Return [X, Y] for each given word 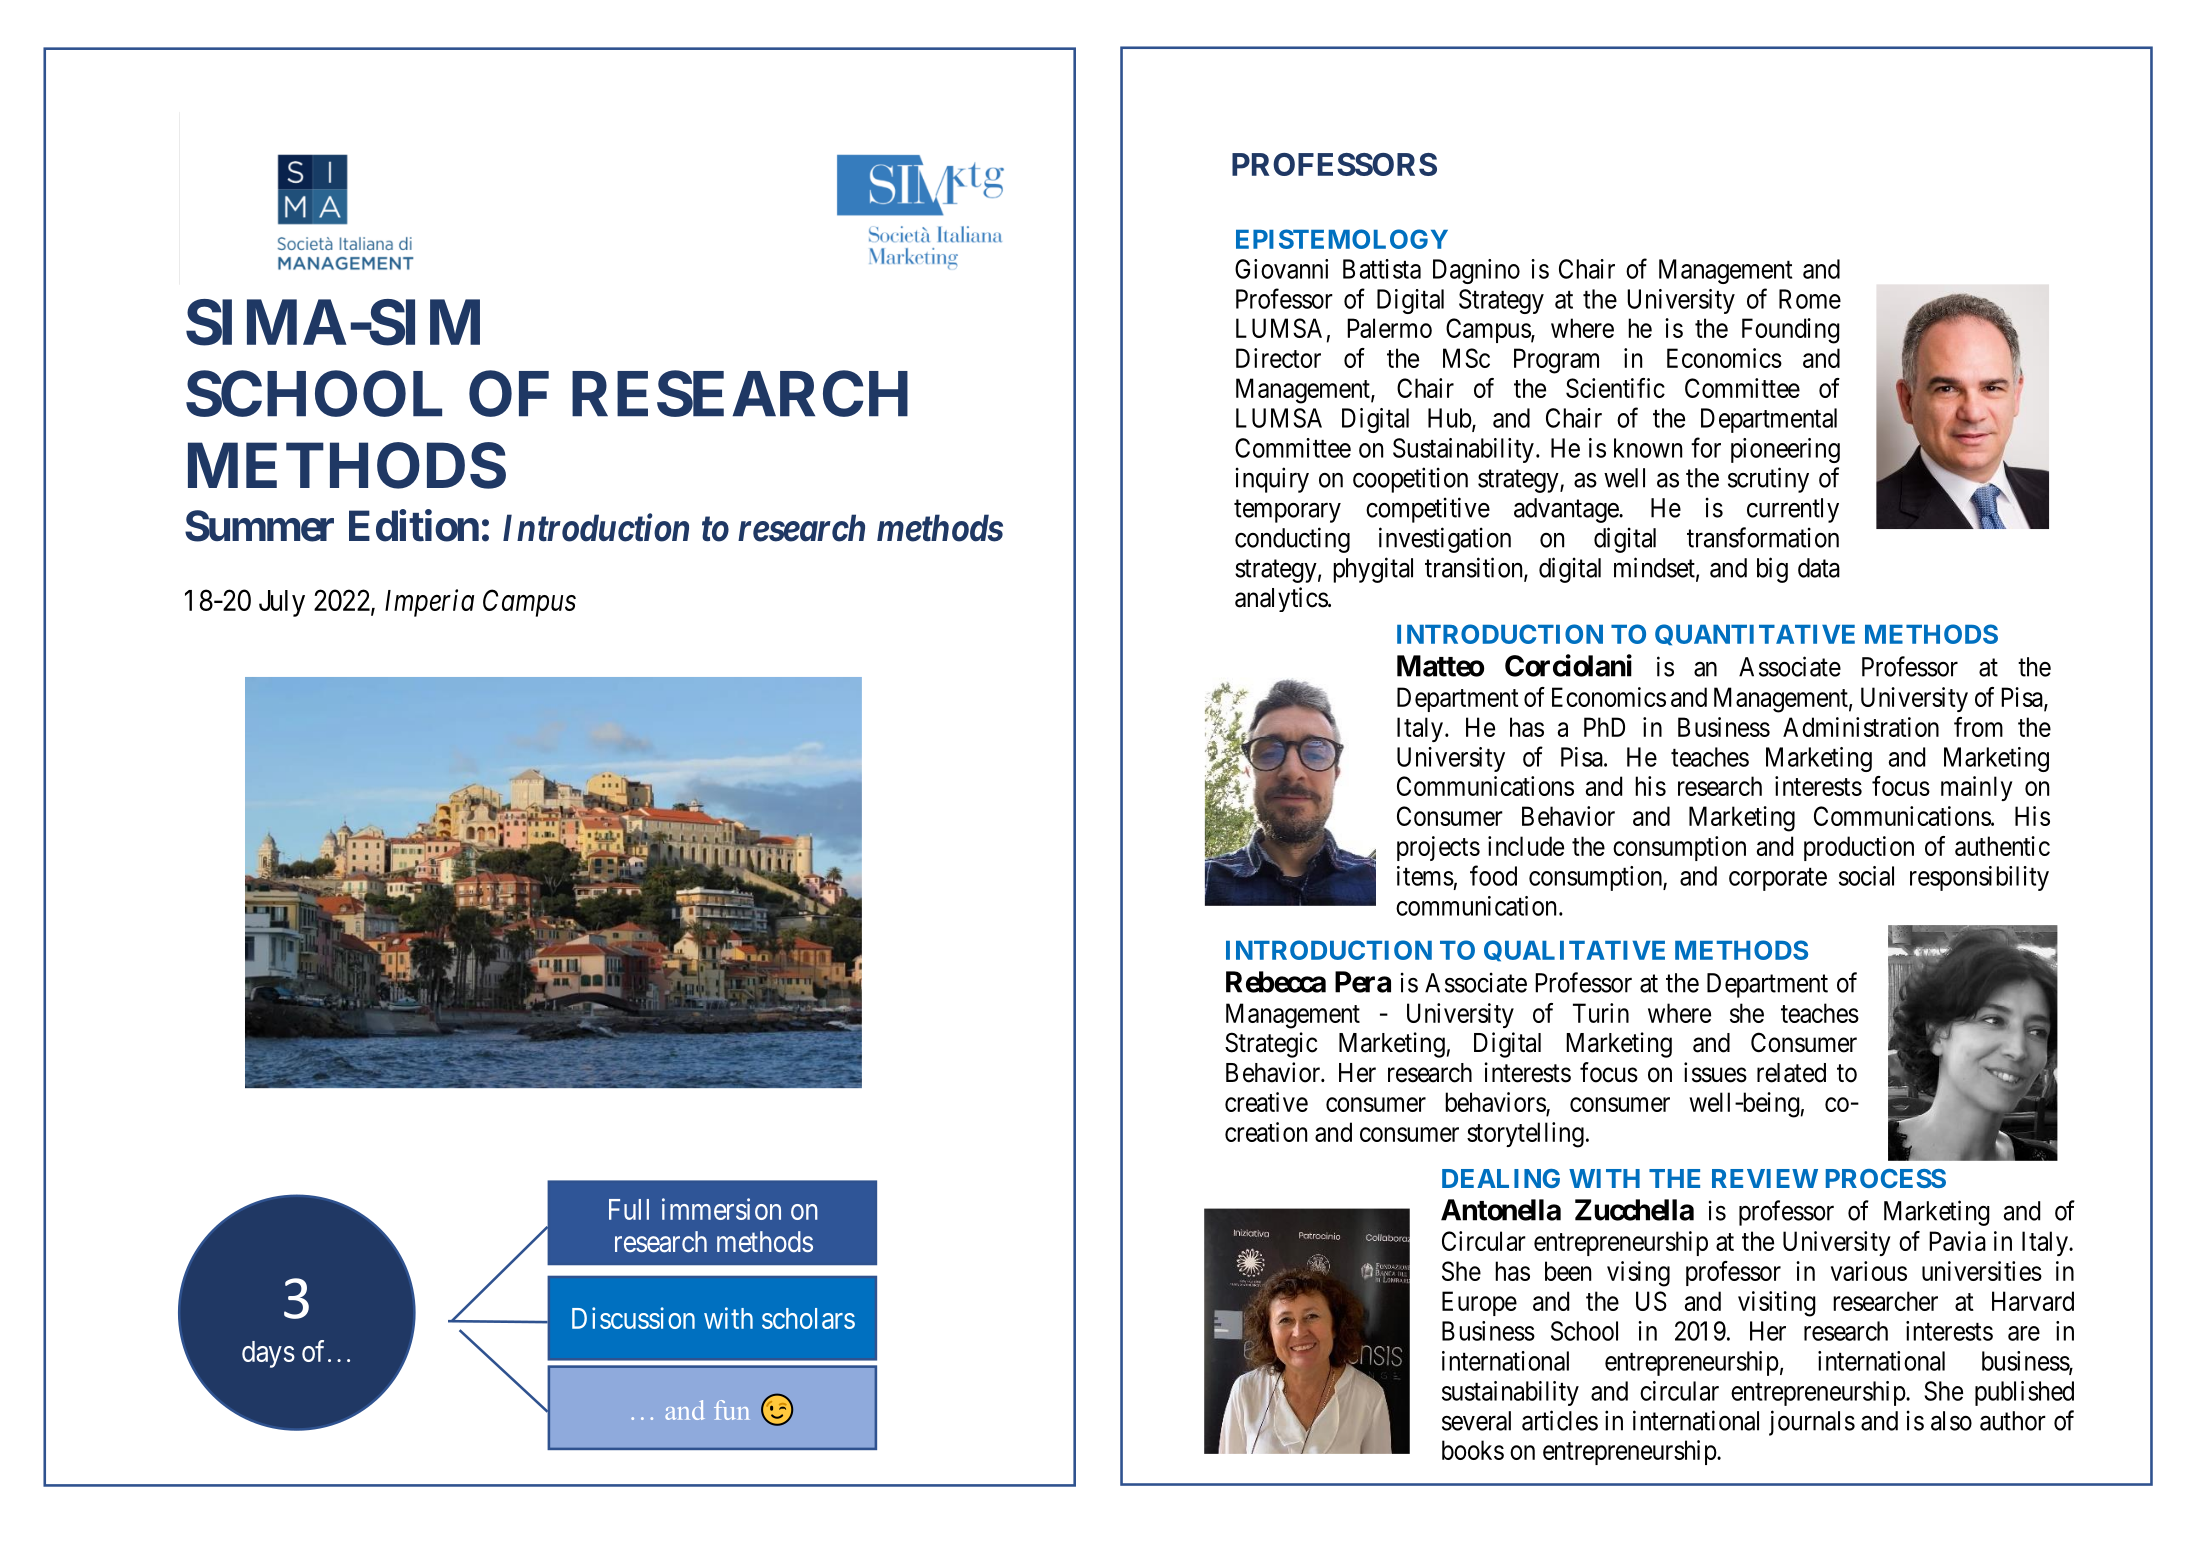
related [1791, 1073]
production [1859, 848]
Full [629, 1209]
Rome [1810, 299]
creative [1266, 1102]
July [282, 603]
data [1819, 568]
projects [1438, 848]
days [268, 1354]
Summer [259, 526]
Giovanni [1281, 269]
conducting [1292, 540]
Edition [414, 526]
